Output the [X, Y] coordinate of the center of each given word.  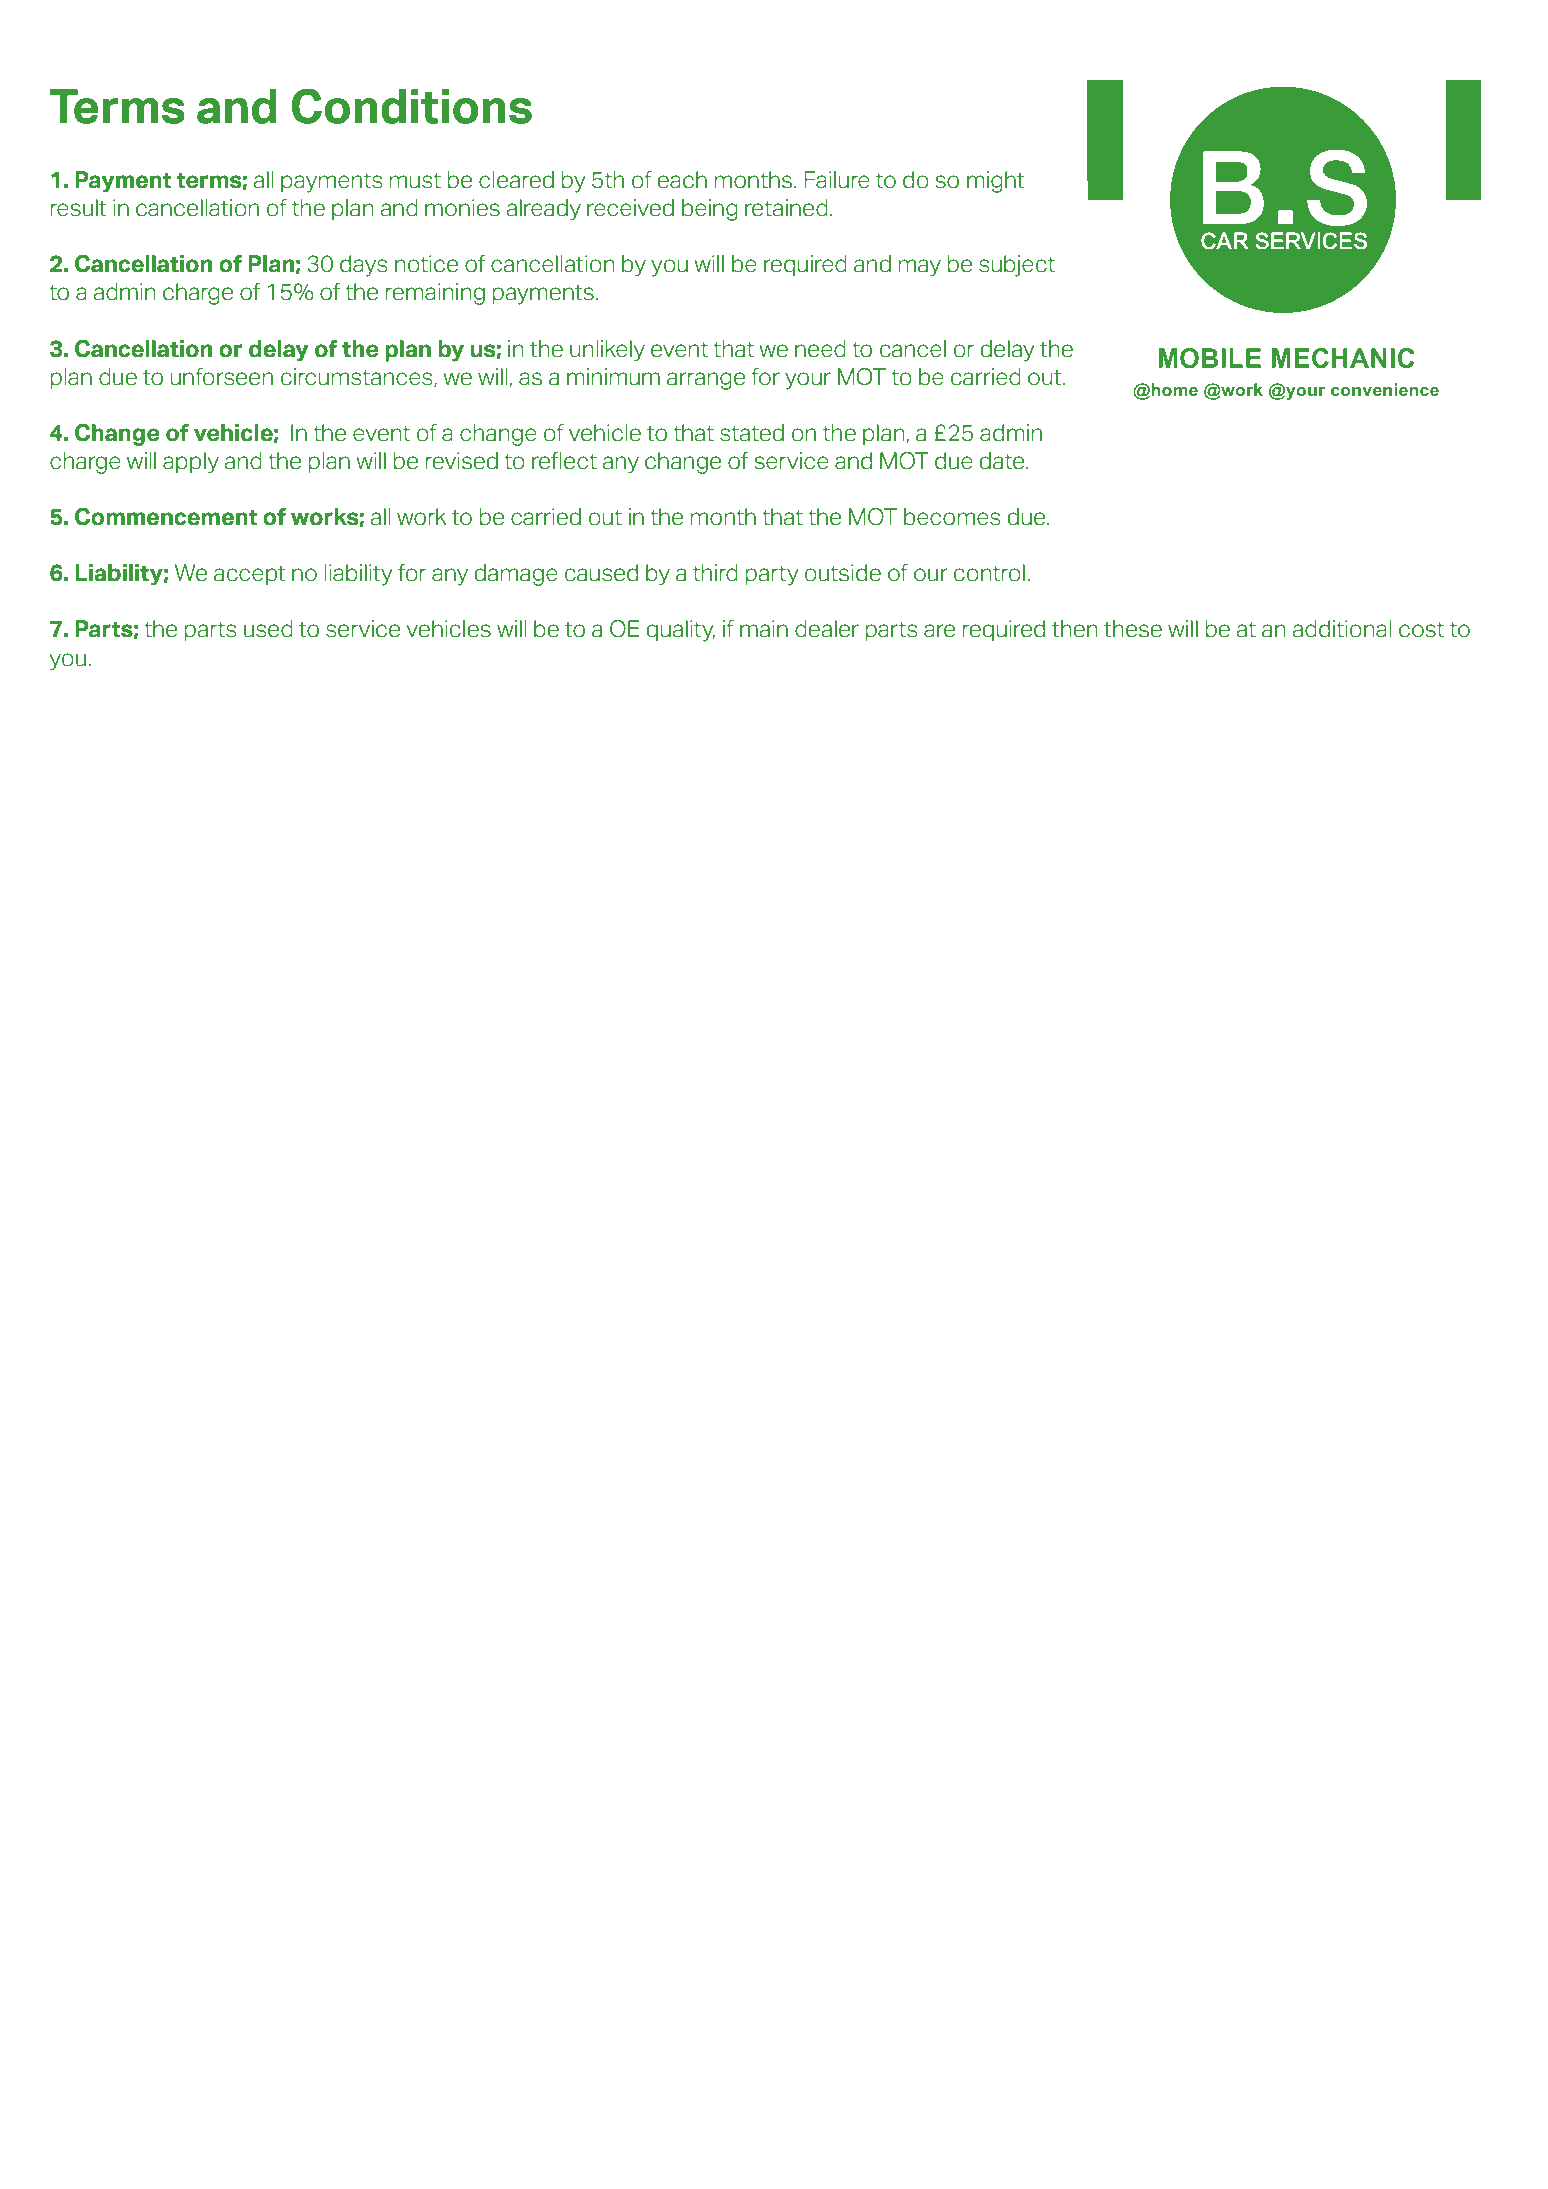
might [996, 182]
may [920, 268]
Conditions [412, 106]
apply [191, 463]
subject [1017, 266]
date [1003, 461]
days [364, 266]
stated [752, 433]
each [682, 180]
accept [250, 575]
